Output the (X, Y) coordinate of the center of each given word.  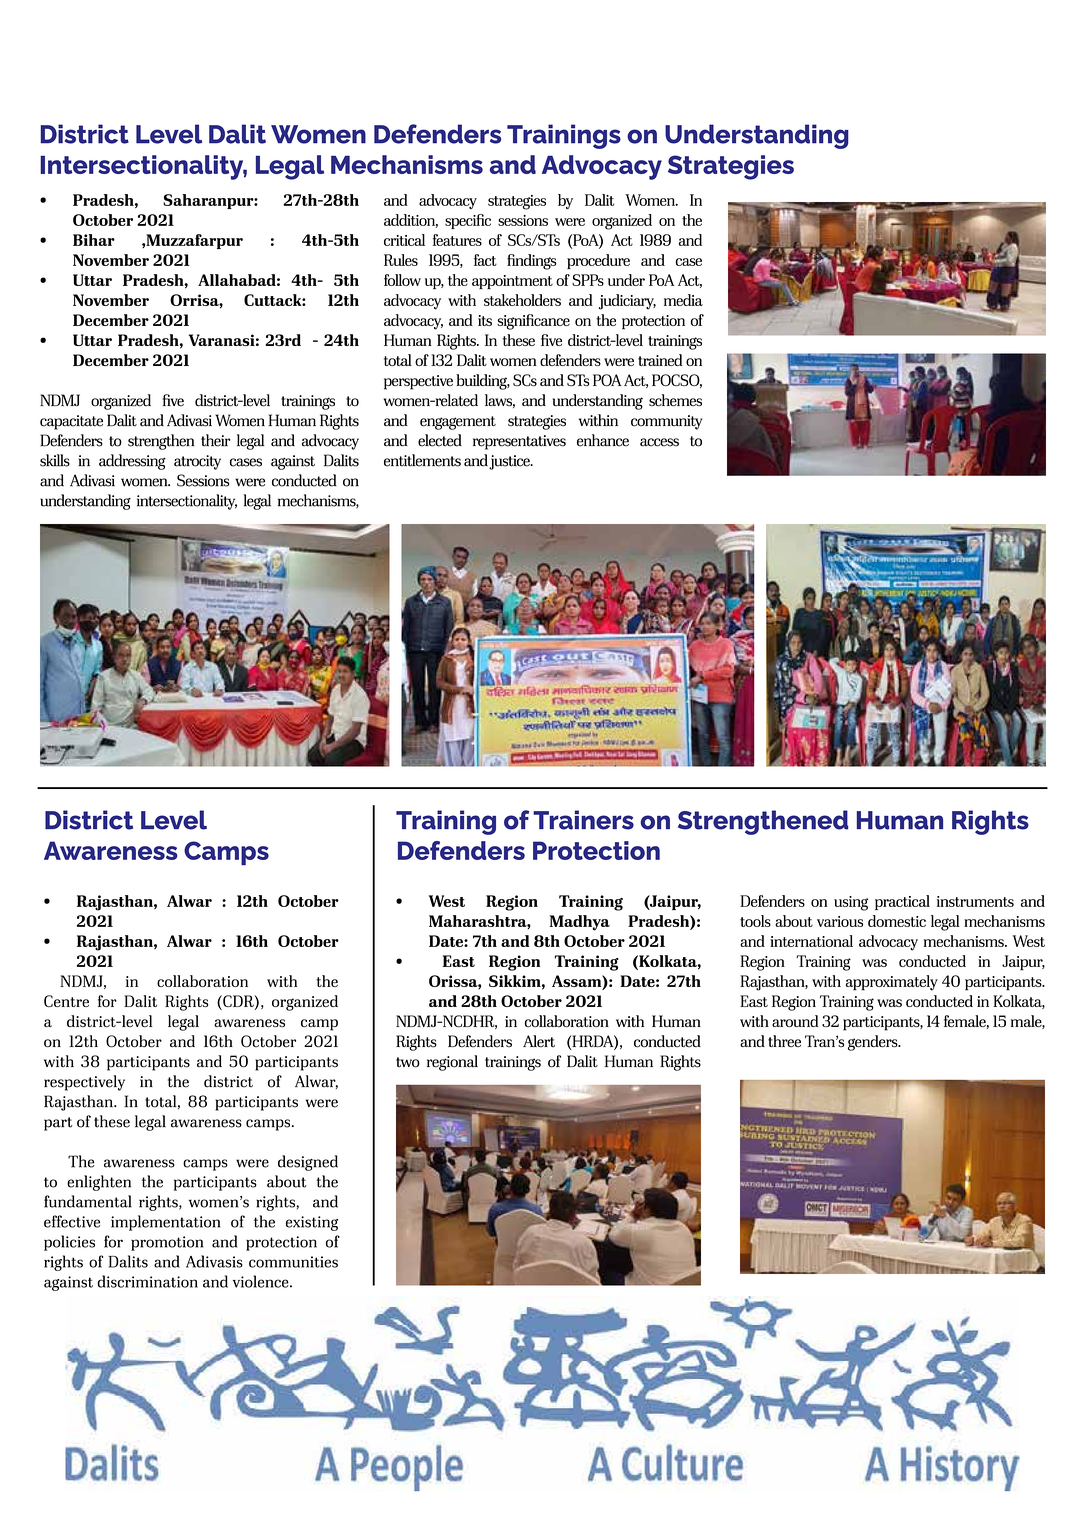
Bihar (94, 240)
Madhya (580, 923)
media (683, 300)
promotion (167, 1243)
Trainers (583, 820)
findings (531, 262)
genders (874, 1043)
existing (312, 1223)
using (851, 903)
